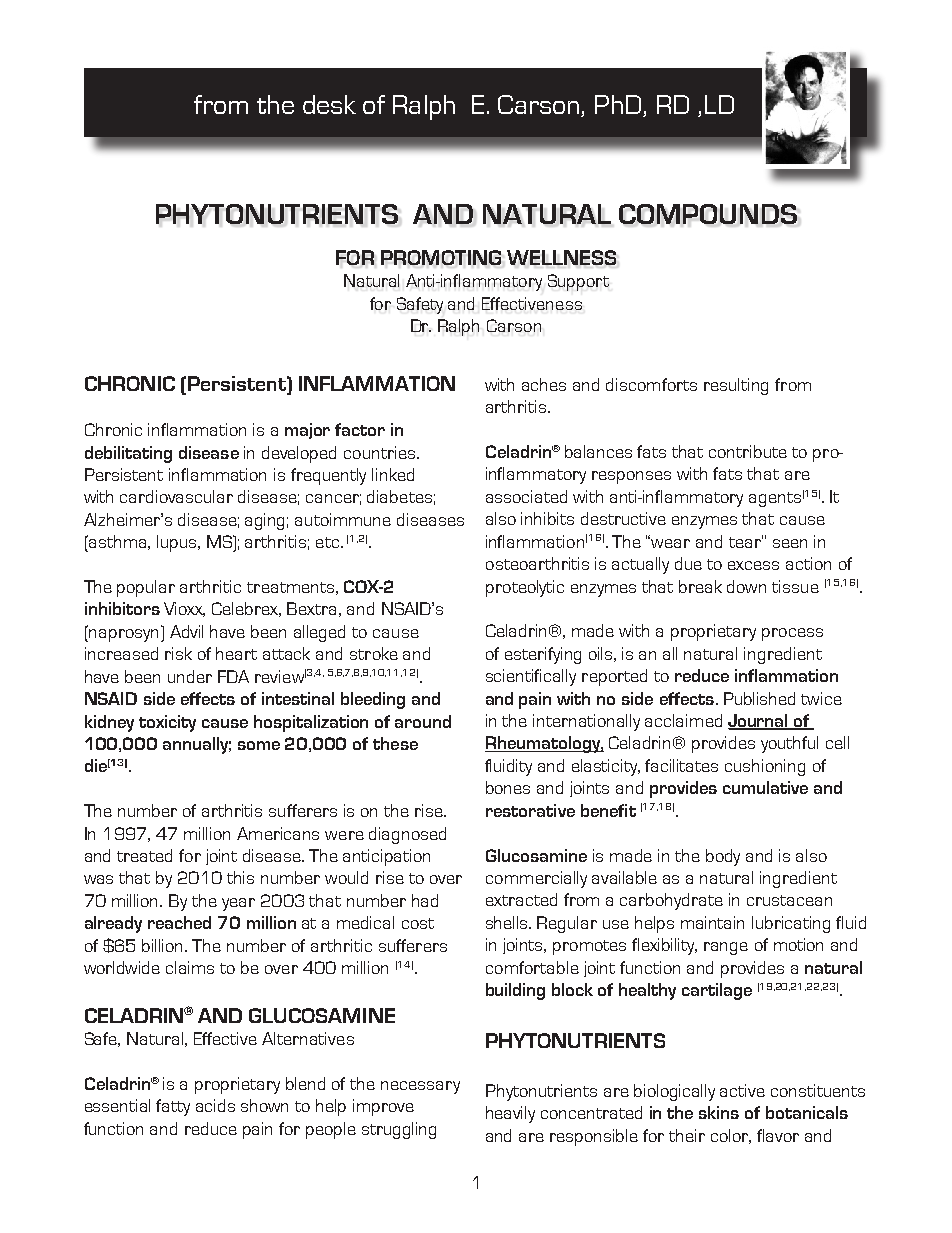  What do you see at coordinates (173, 1107) in the document?
I see `fatty` at bounding box center [173, 1107].
